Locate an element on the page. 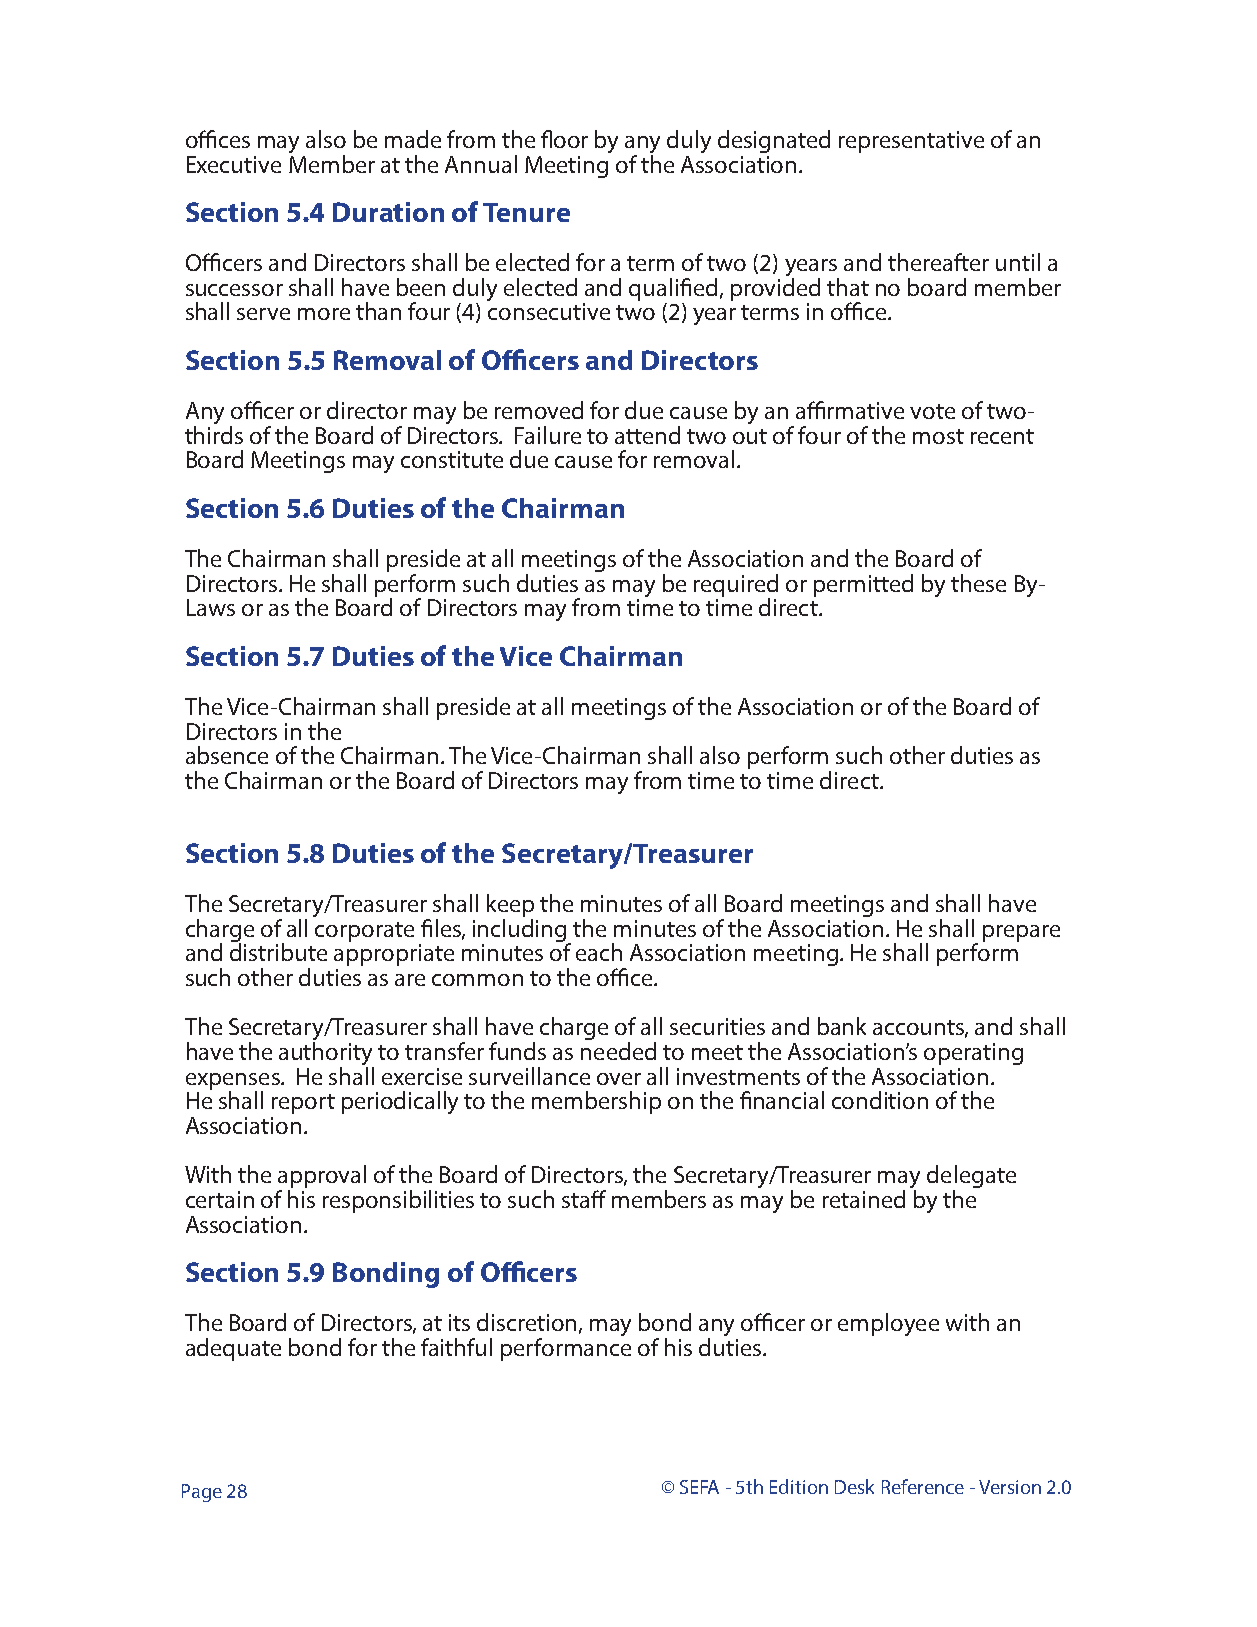 The height and width of the document is (1627, 1257). absence is located at coordinates (227, 755).
